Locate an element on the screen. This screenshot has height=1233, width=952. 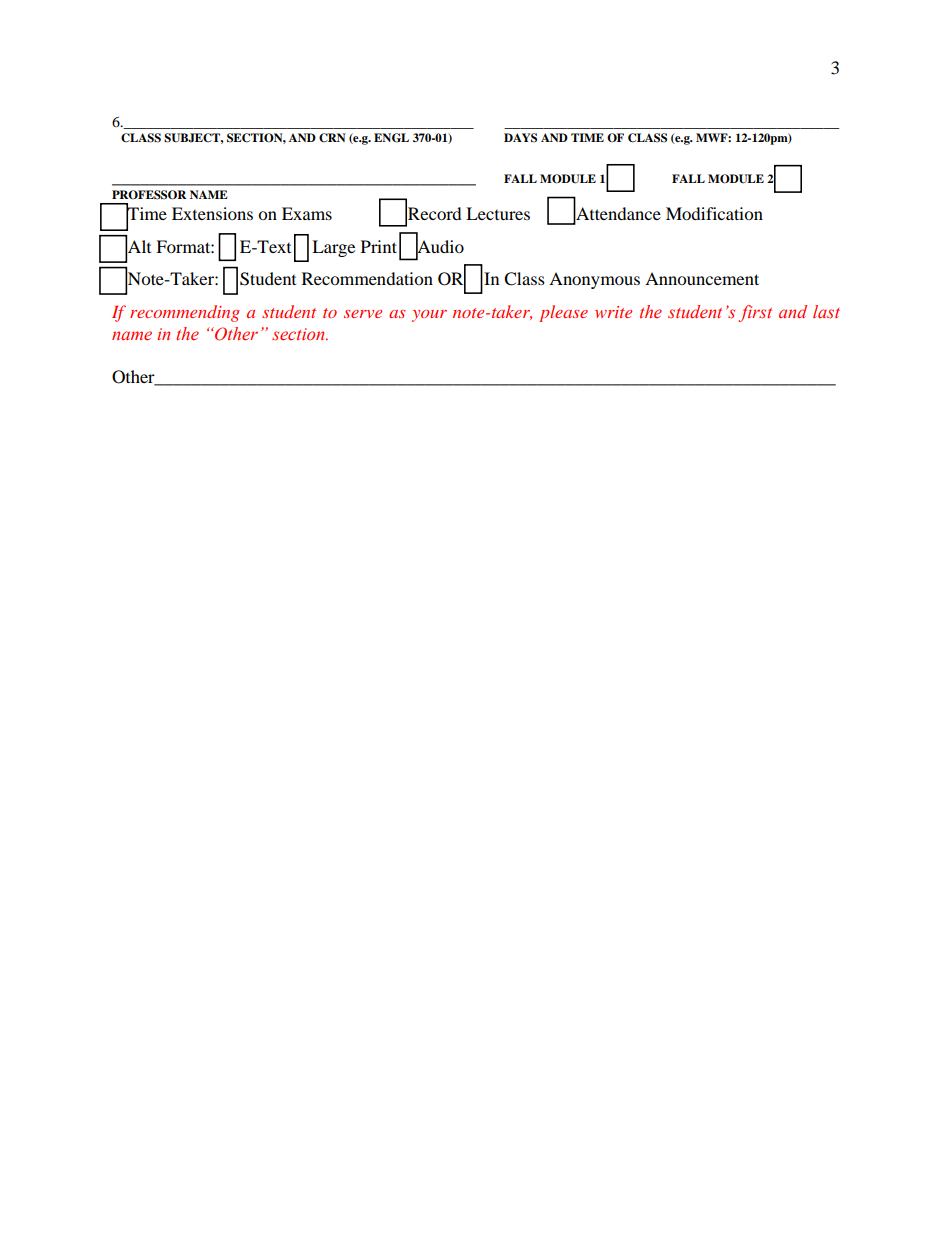
DAYS is located at coordinates (520, 138).
